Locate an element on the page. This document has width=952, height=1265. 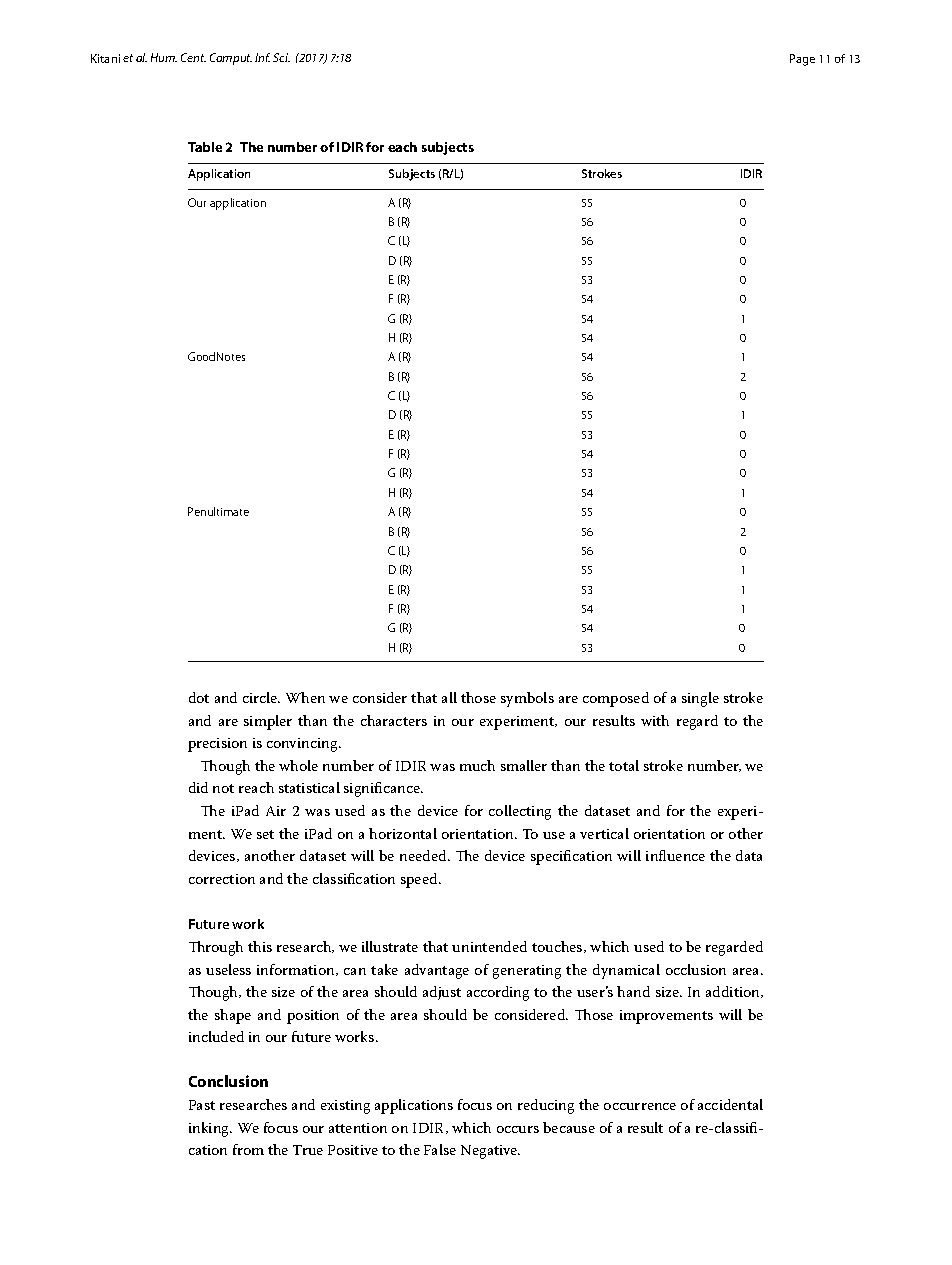
inking is located at coordinates (210, 1129).
